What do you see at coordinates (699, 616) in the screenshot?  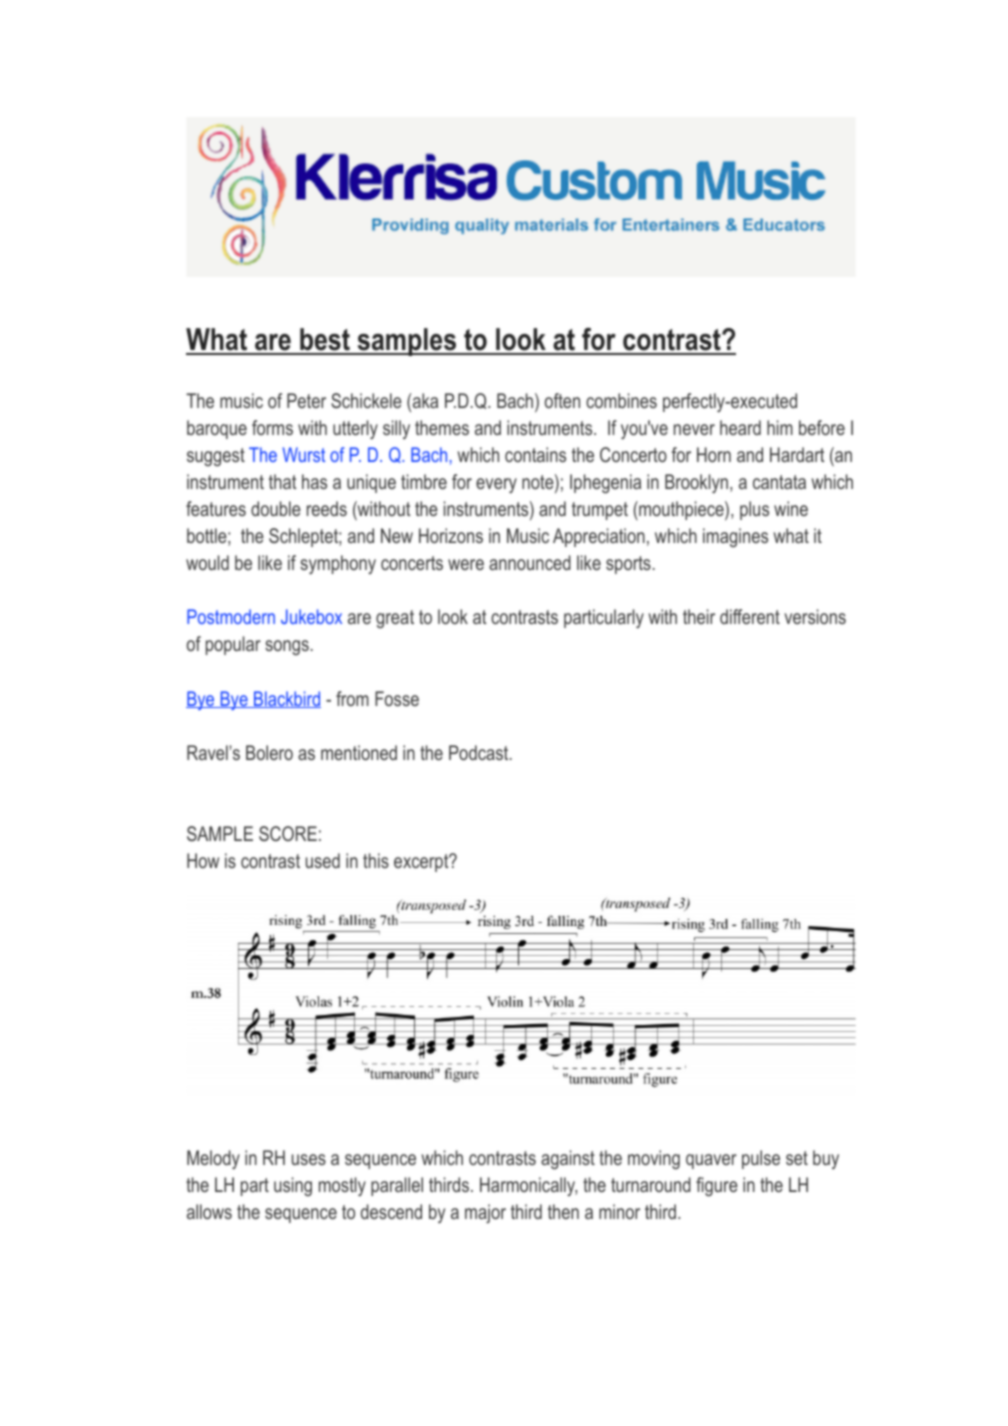 I see `their` at bounding box center [699, 616].
